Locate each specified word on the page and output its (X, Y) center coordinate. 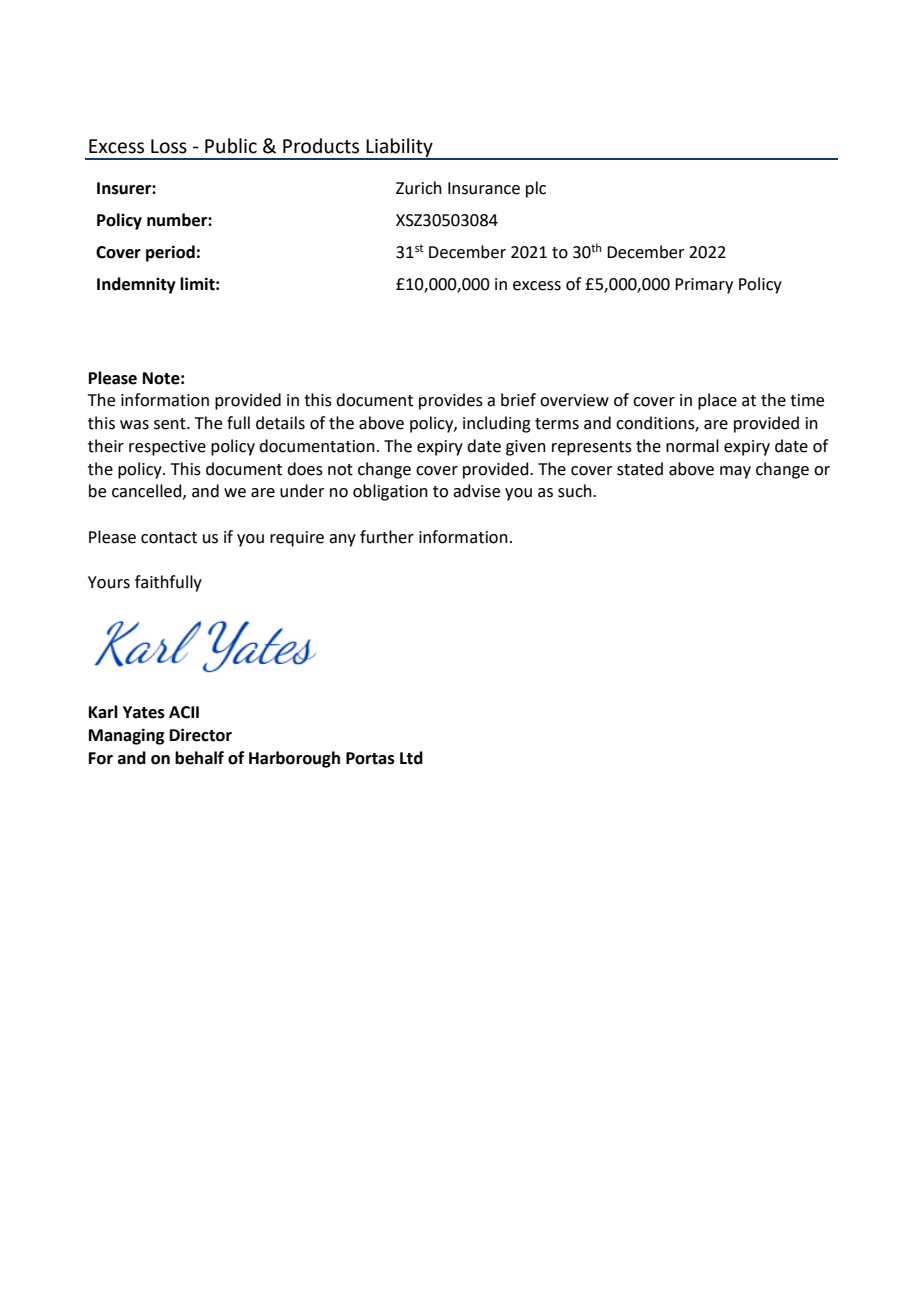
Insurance (484, 188)
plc (536, 189)
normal (692, 446)
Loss (169, 146)
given (526, 448)
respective (167, 448)
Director (201, 735)
